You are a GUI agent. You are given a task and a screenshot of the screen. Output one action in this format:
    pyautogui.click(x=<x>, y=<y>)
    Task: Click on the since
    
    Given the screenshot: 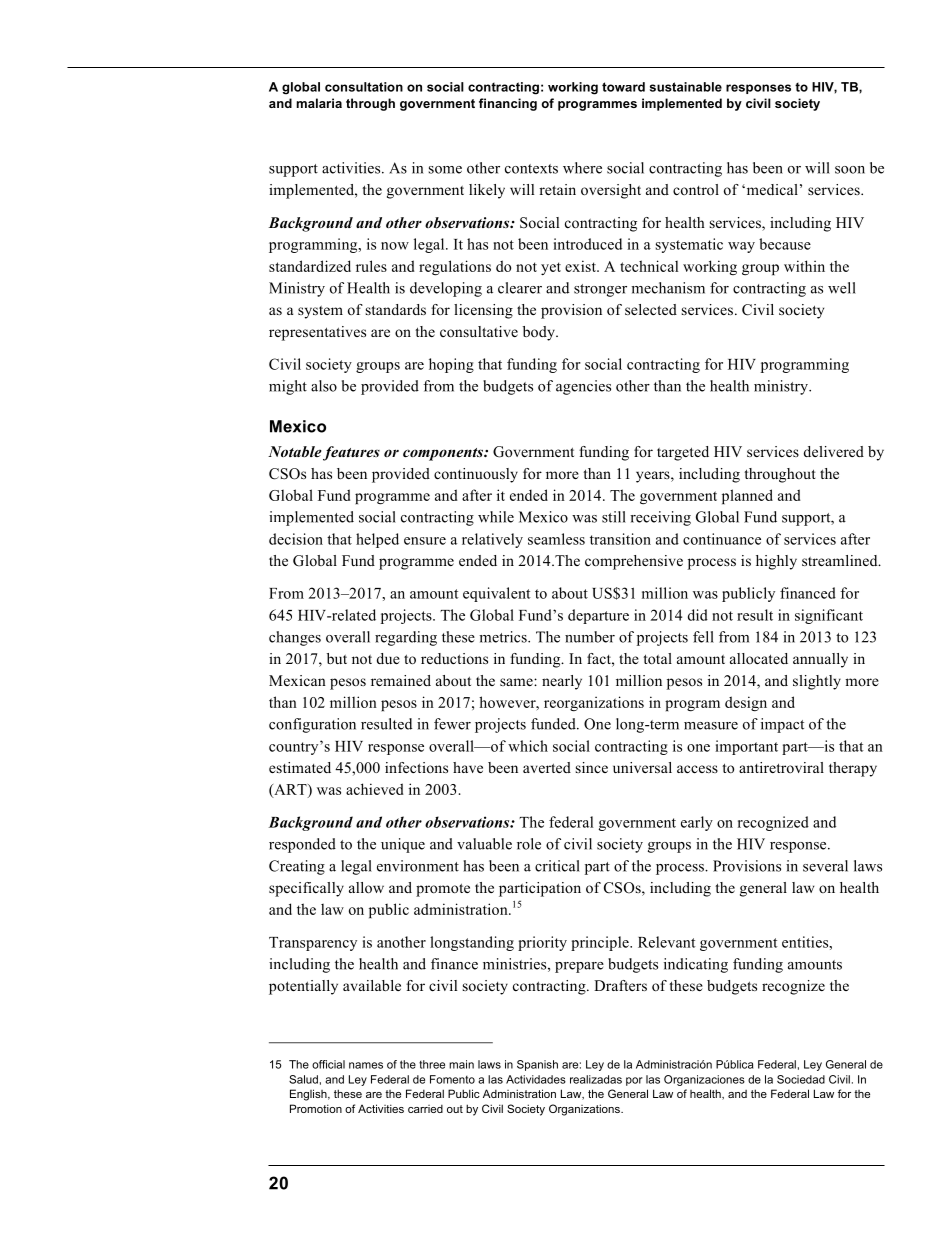 What is the action you would take?
    pyautogui.click(x=592, y=767)
